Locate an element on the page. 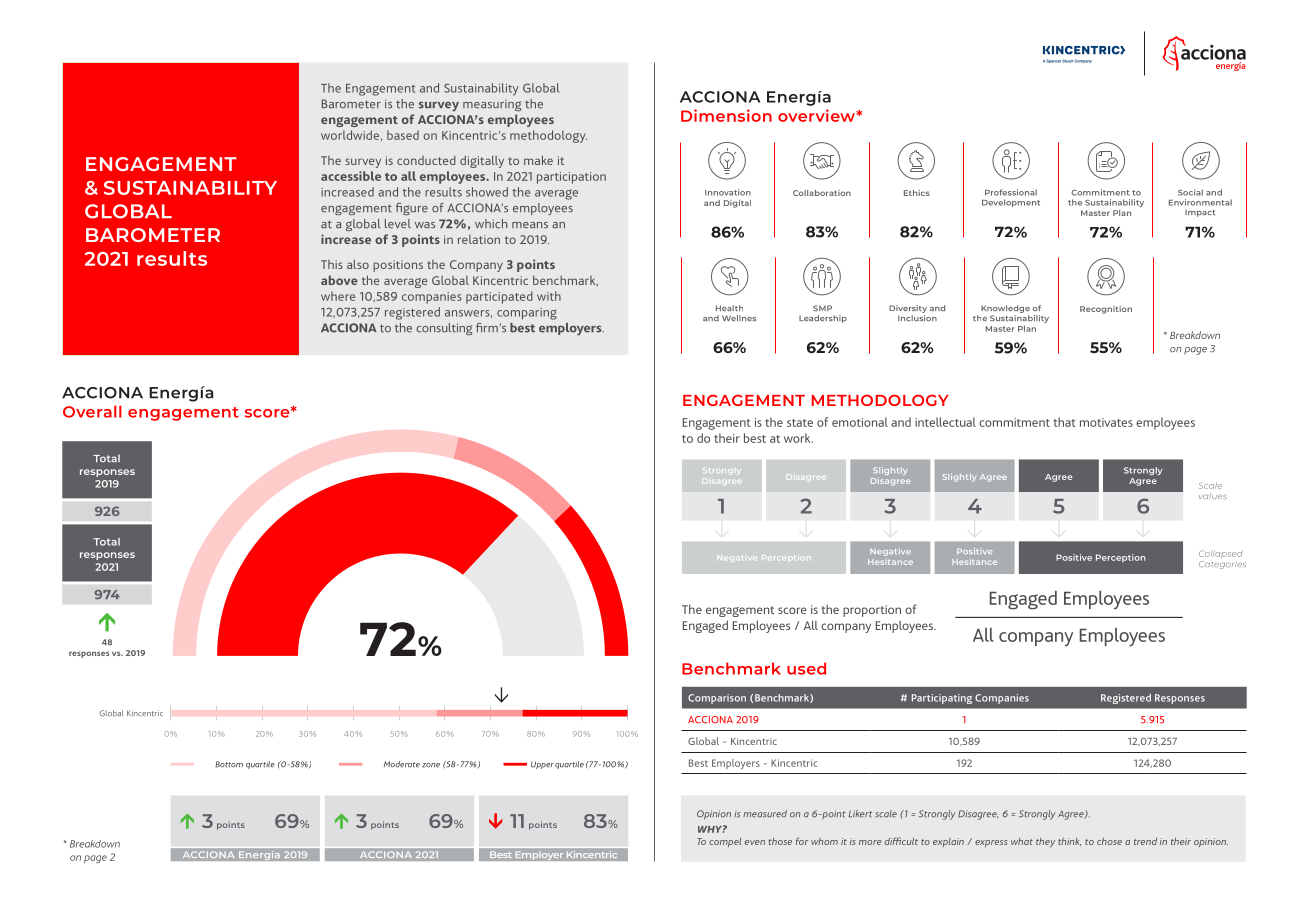  Bottom is located at coordinates (229, 764).
